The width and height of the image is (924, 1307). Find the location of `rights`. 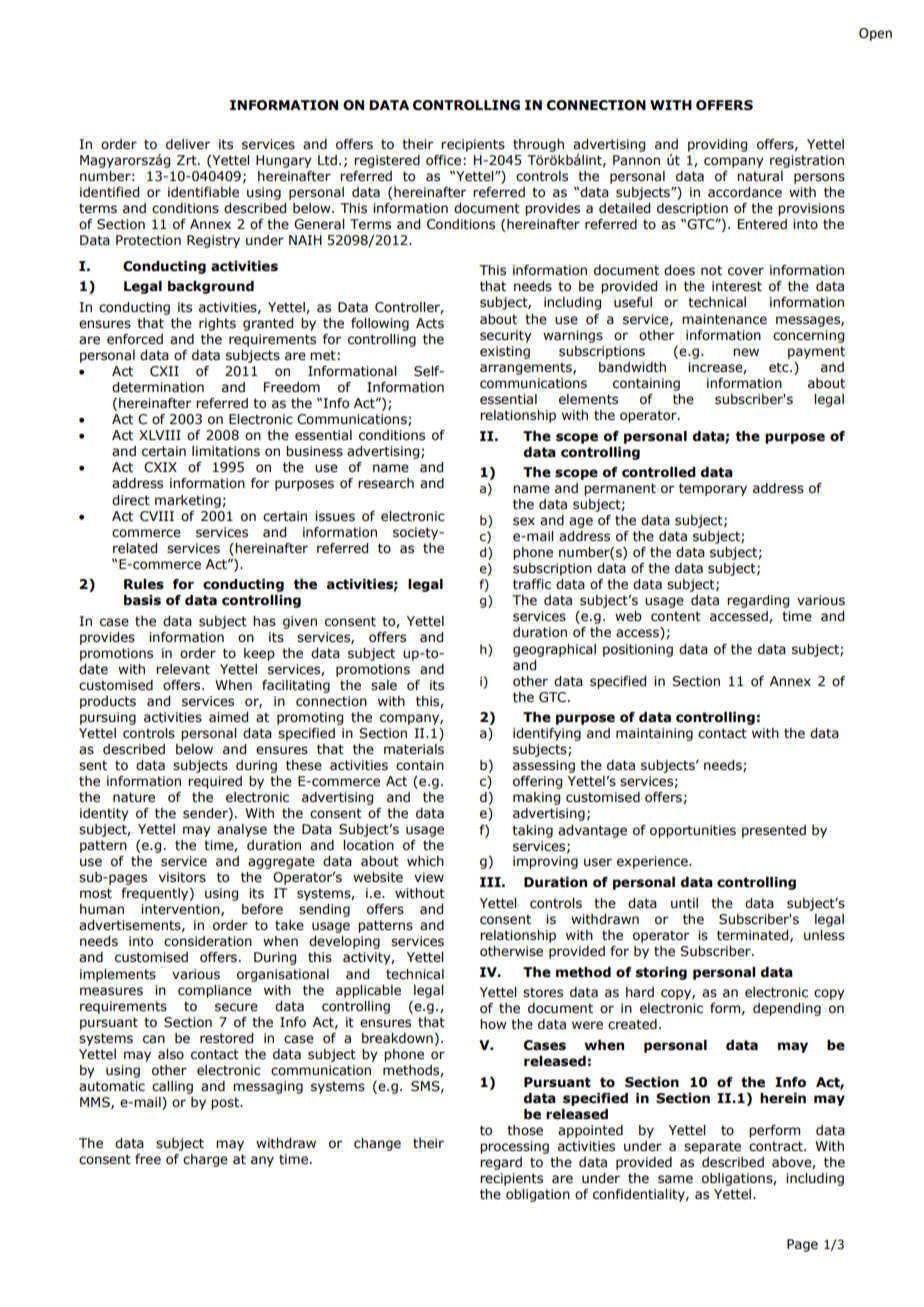

rights is located at coordinates (217, 324).
